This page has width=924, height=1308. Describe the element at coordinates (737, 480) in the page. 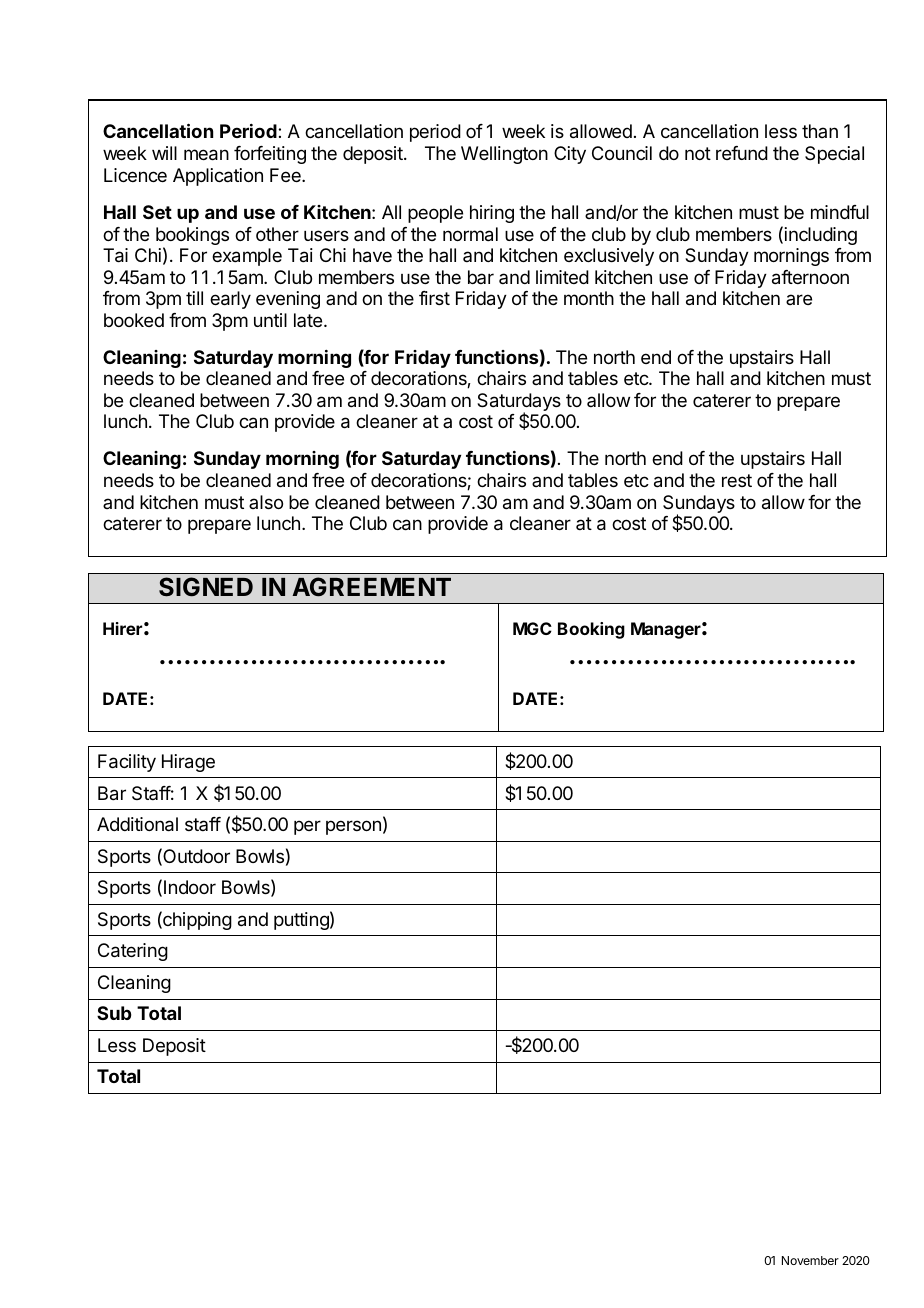

I see `rest` at that location.
